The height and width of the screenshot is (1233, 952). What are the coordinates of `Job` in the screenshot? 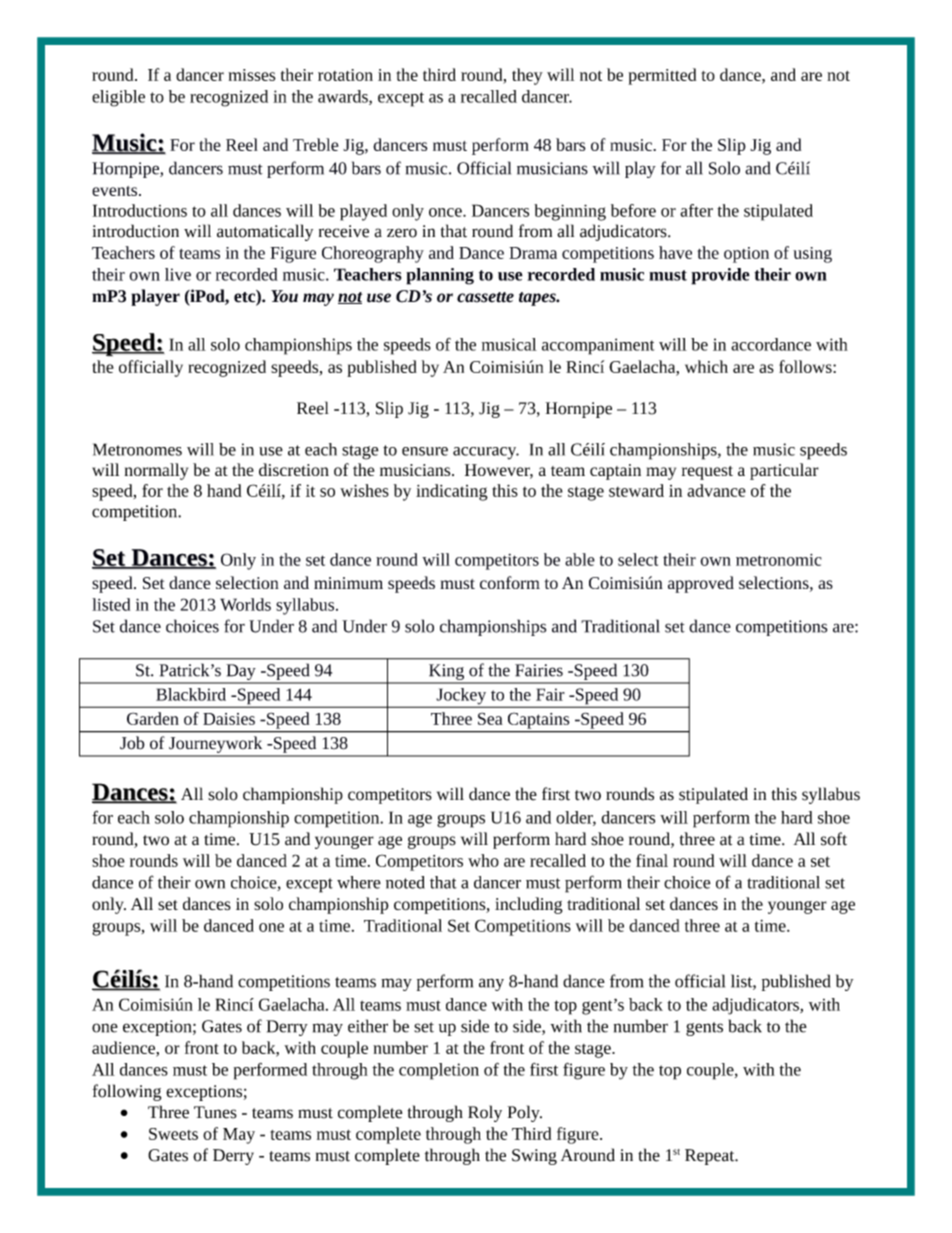 It's located at (132, 743).
